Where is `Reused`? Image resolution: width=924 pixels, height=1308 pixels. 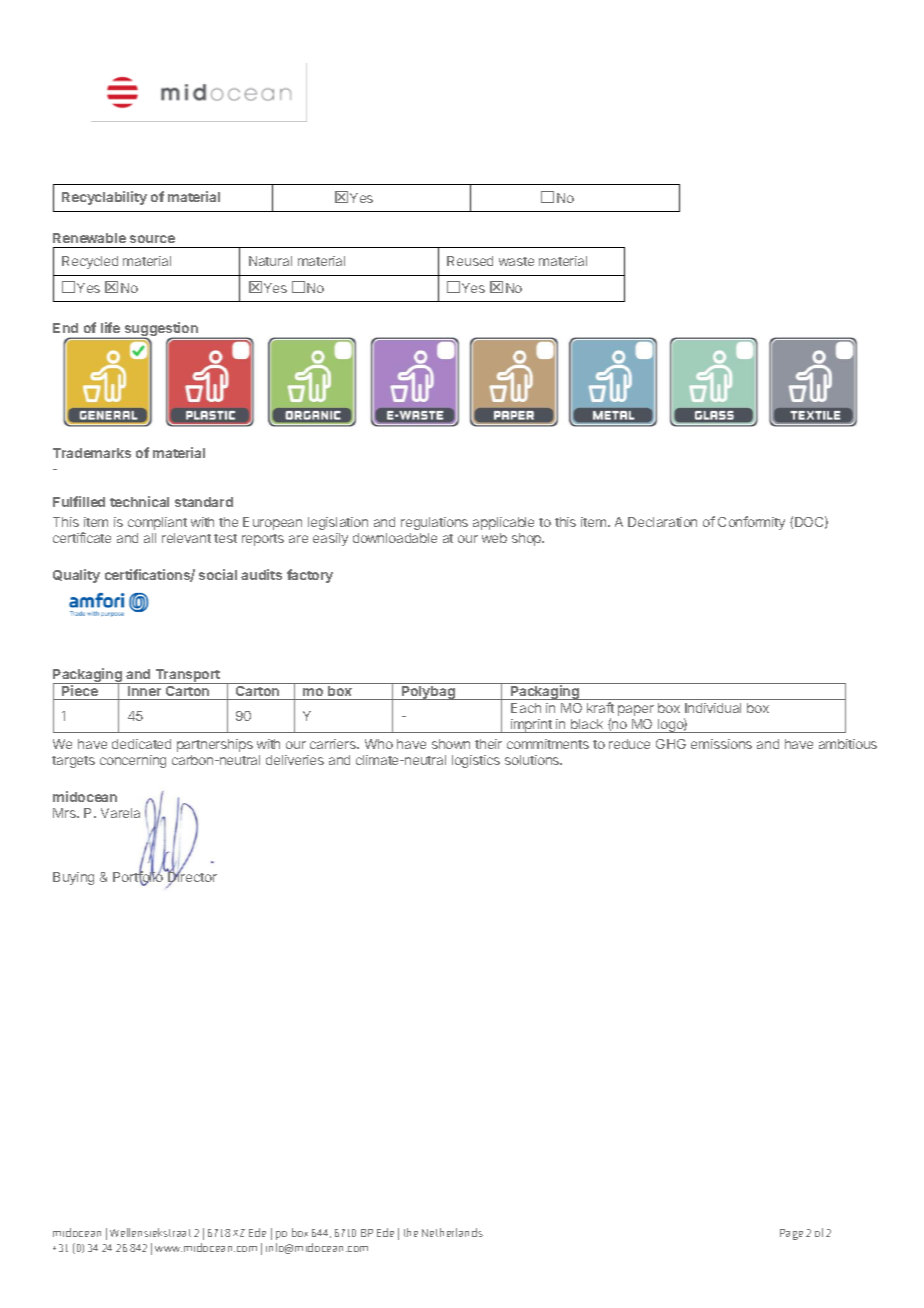 Reused is located at coordinates (470, 261).
